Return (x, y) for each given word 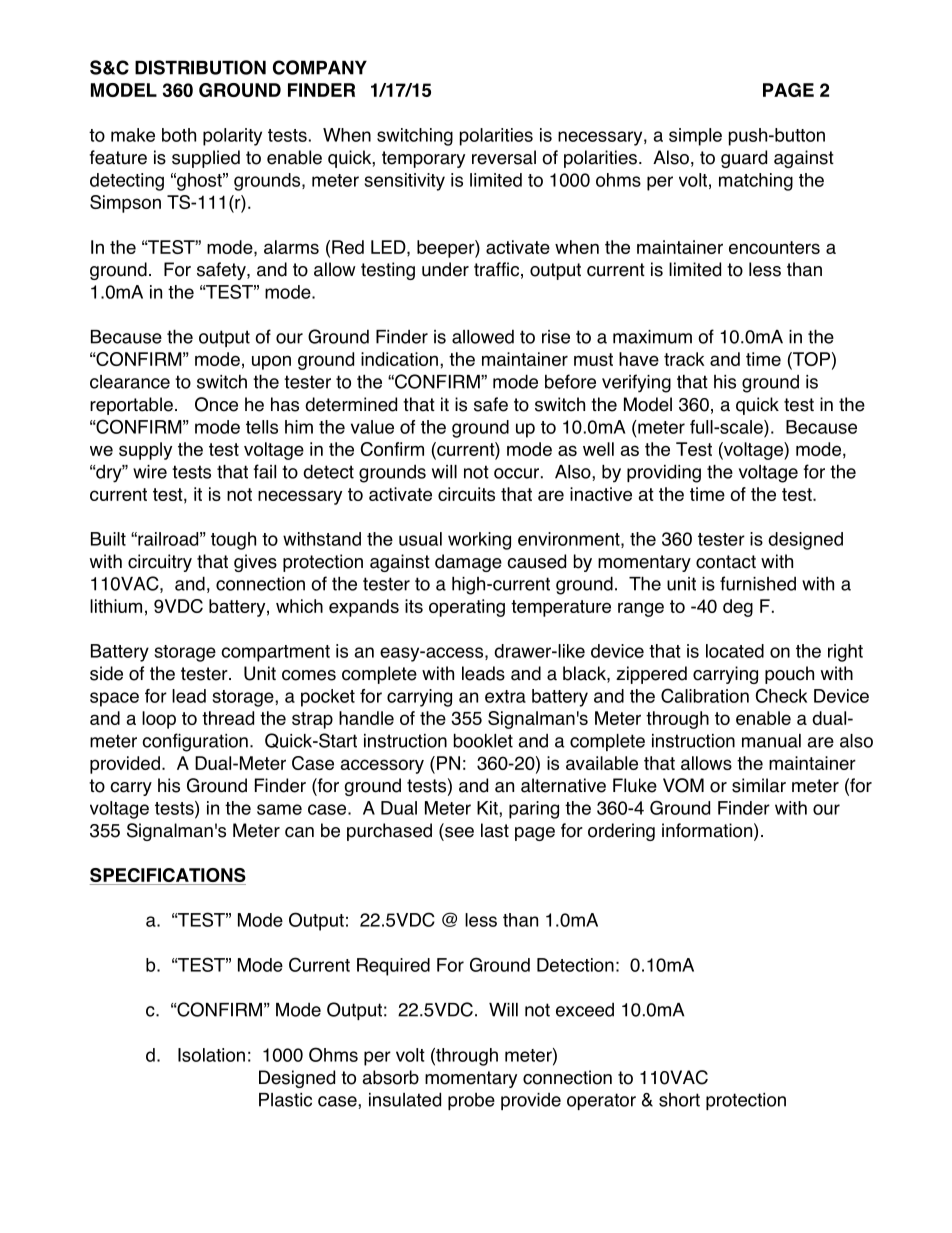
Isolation (211, 1055)
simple (695, 137)
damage (468, 563)
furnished (758, 583)
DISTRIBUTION (200, 67)
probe (471, 1101)
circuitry (160, 563)
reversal (504, 157)
